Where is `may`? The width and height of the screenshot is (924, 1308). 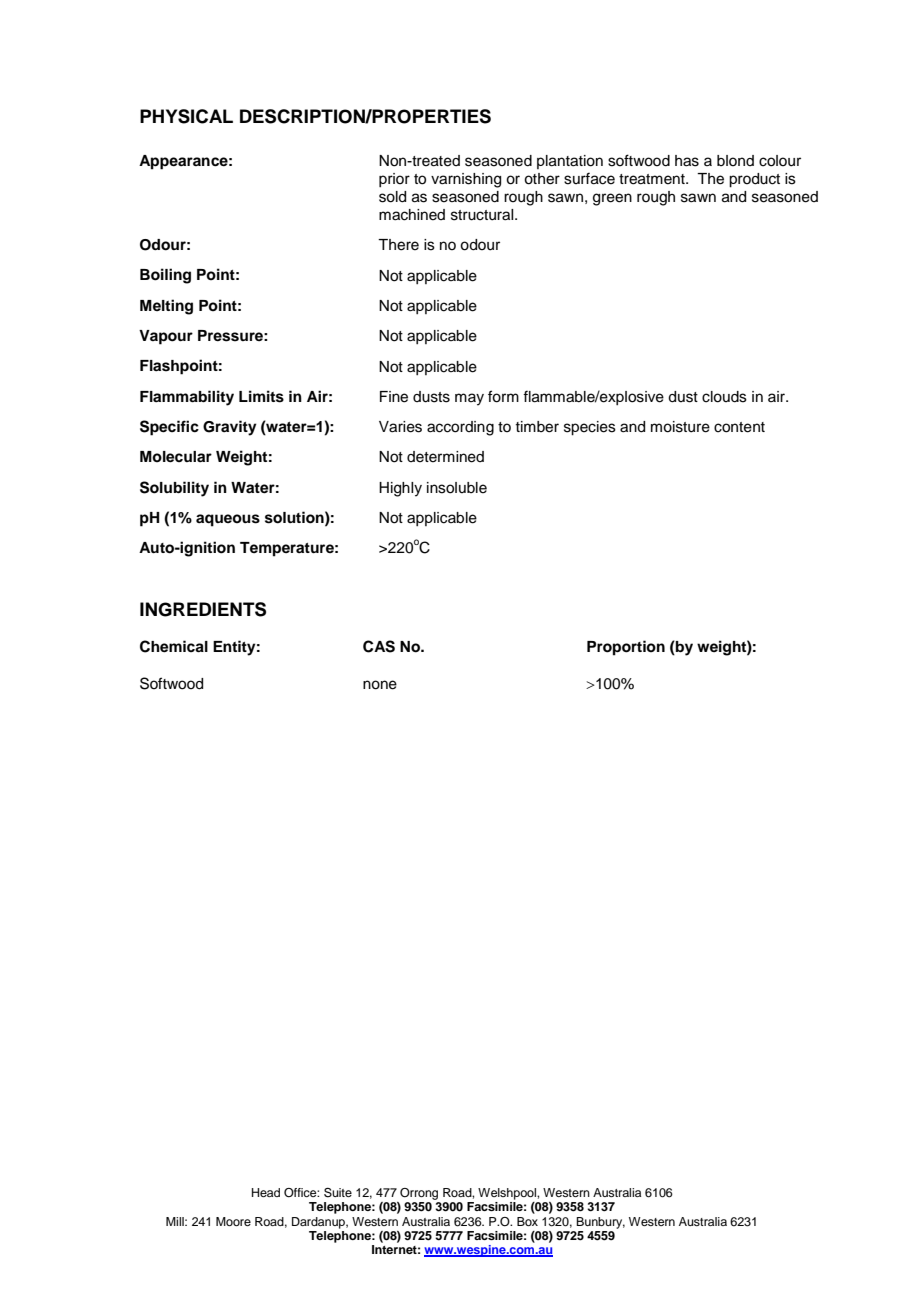 may is located at coordinates (469, 399).
